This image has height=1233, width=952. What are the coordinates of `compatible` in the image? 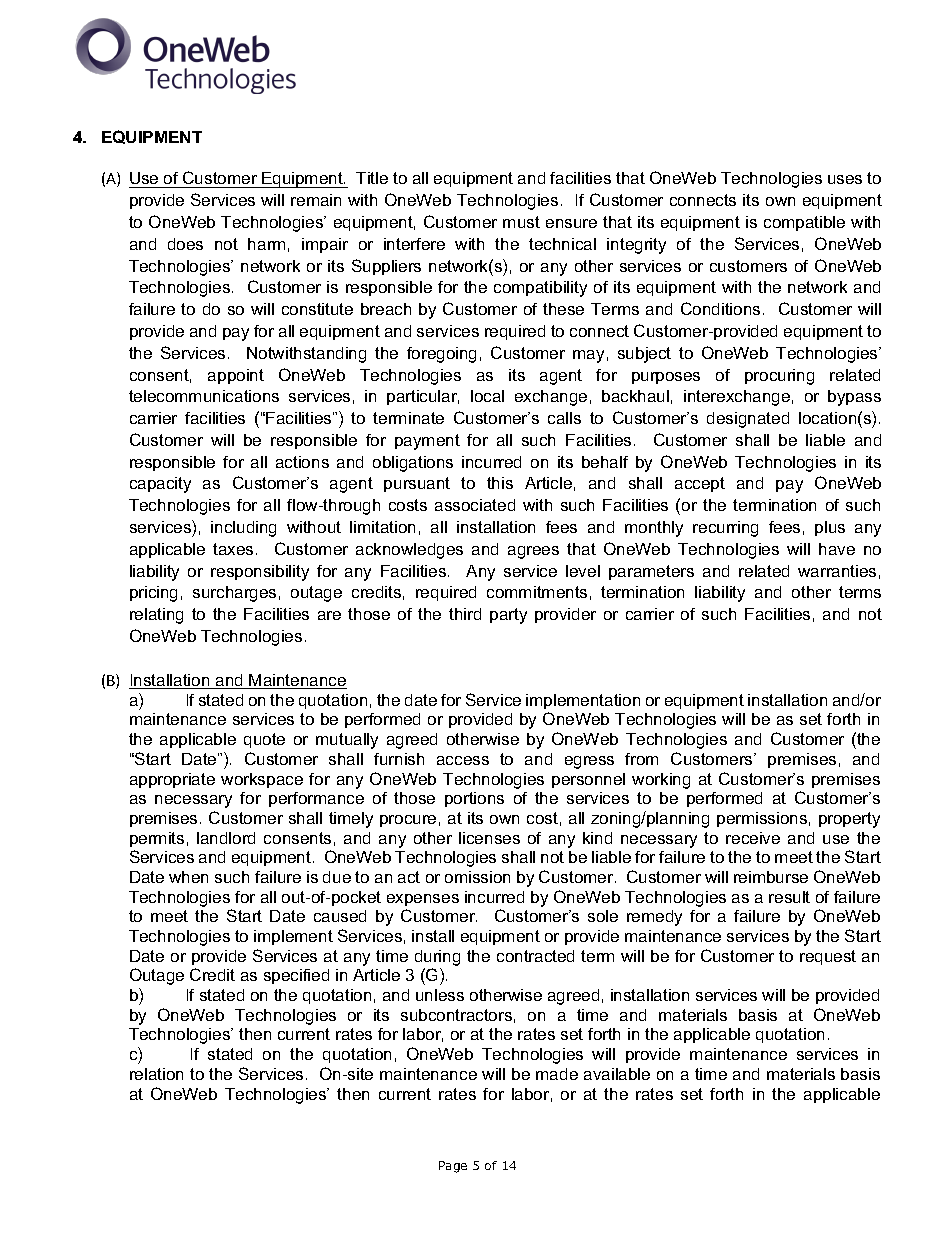 It's located at (804, 223).
